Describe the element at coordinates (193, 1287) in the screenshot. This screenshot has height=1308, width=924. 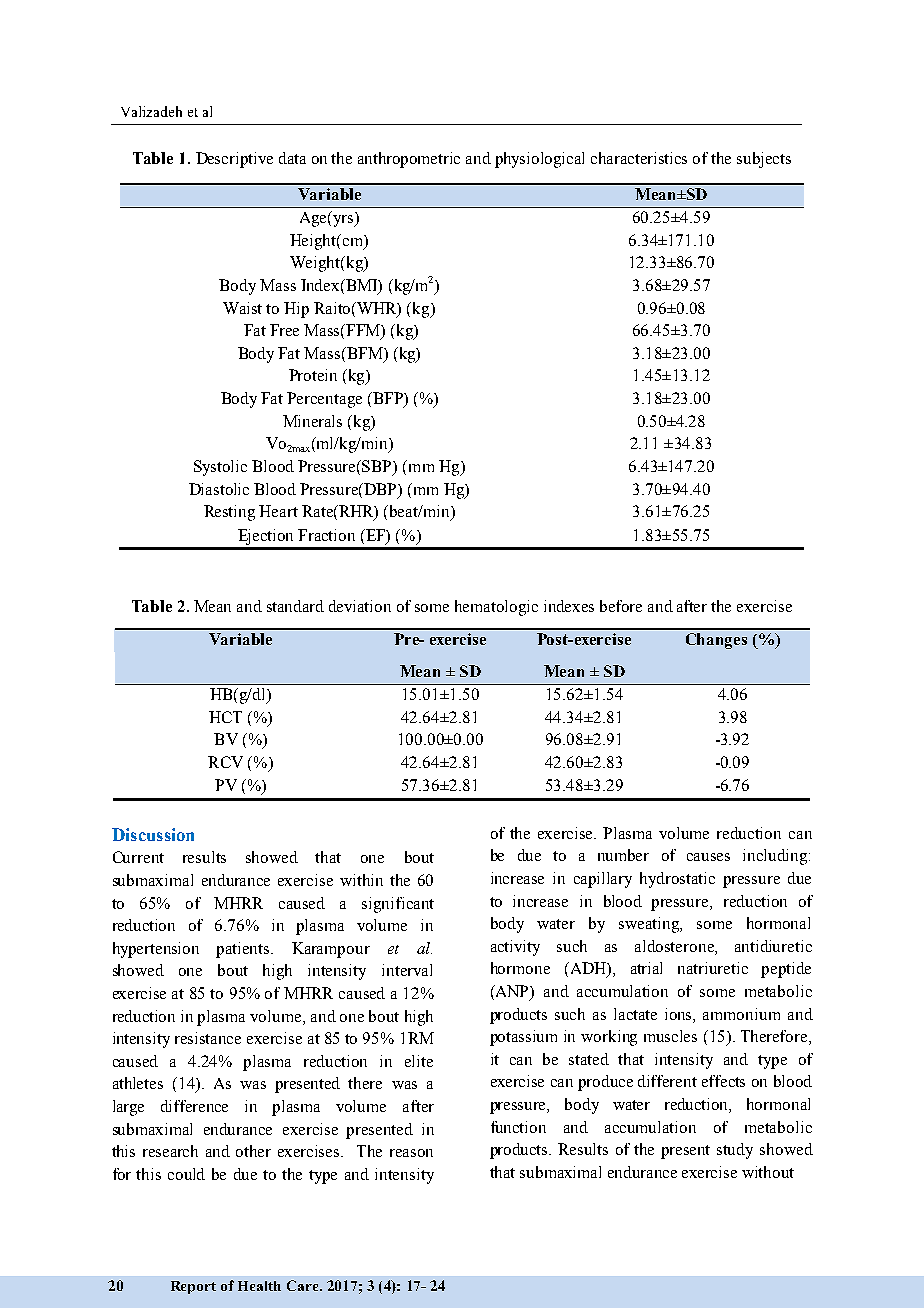
I see `Report` at that location.
